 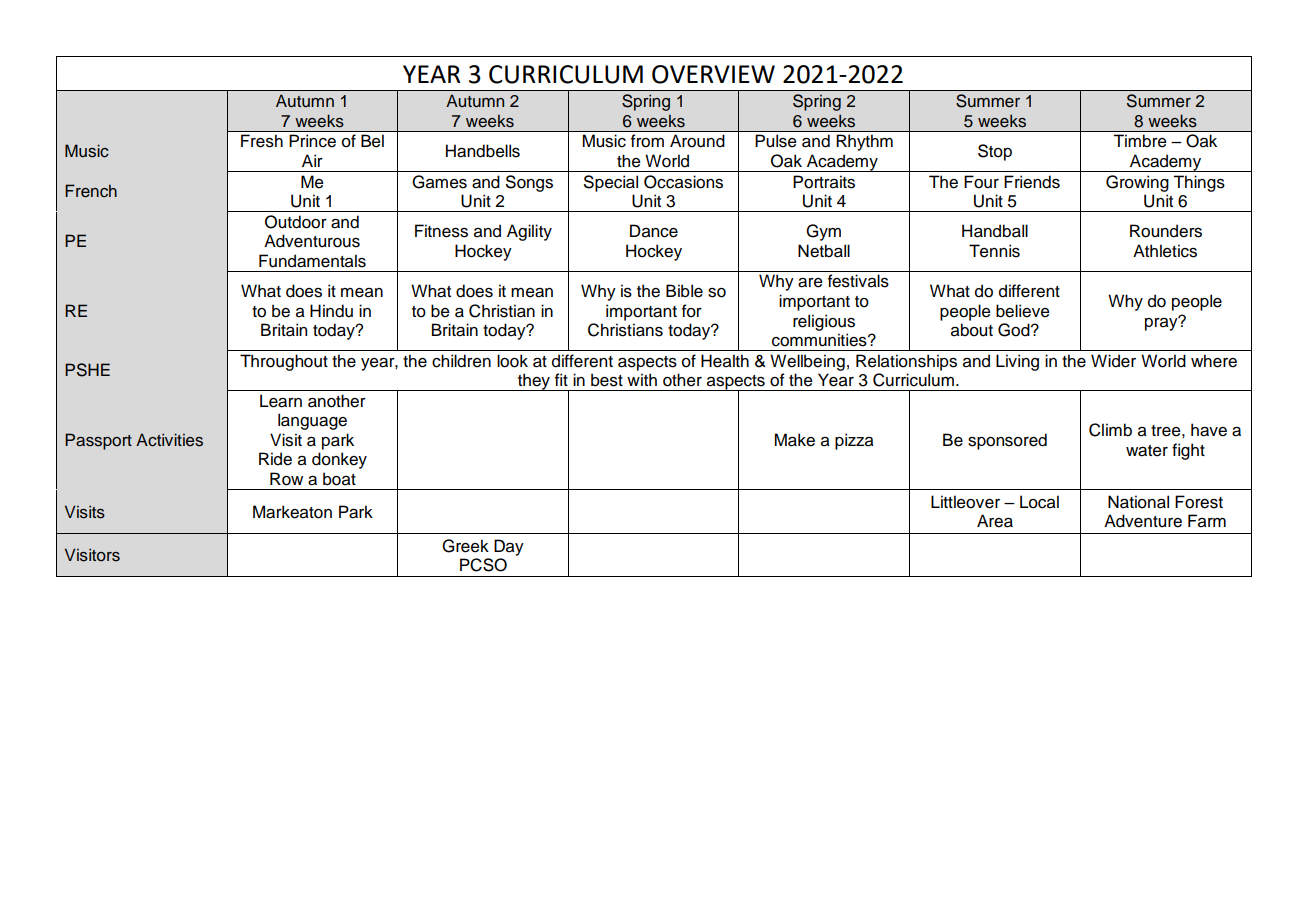 What do you see at coordinates (262, 141) in the screenshot?
I see `Fresh` at bounding box center [262, 141].
